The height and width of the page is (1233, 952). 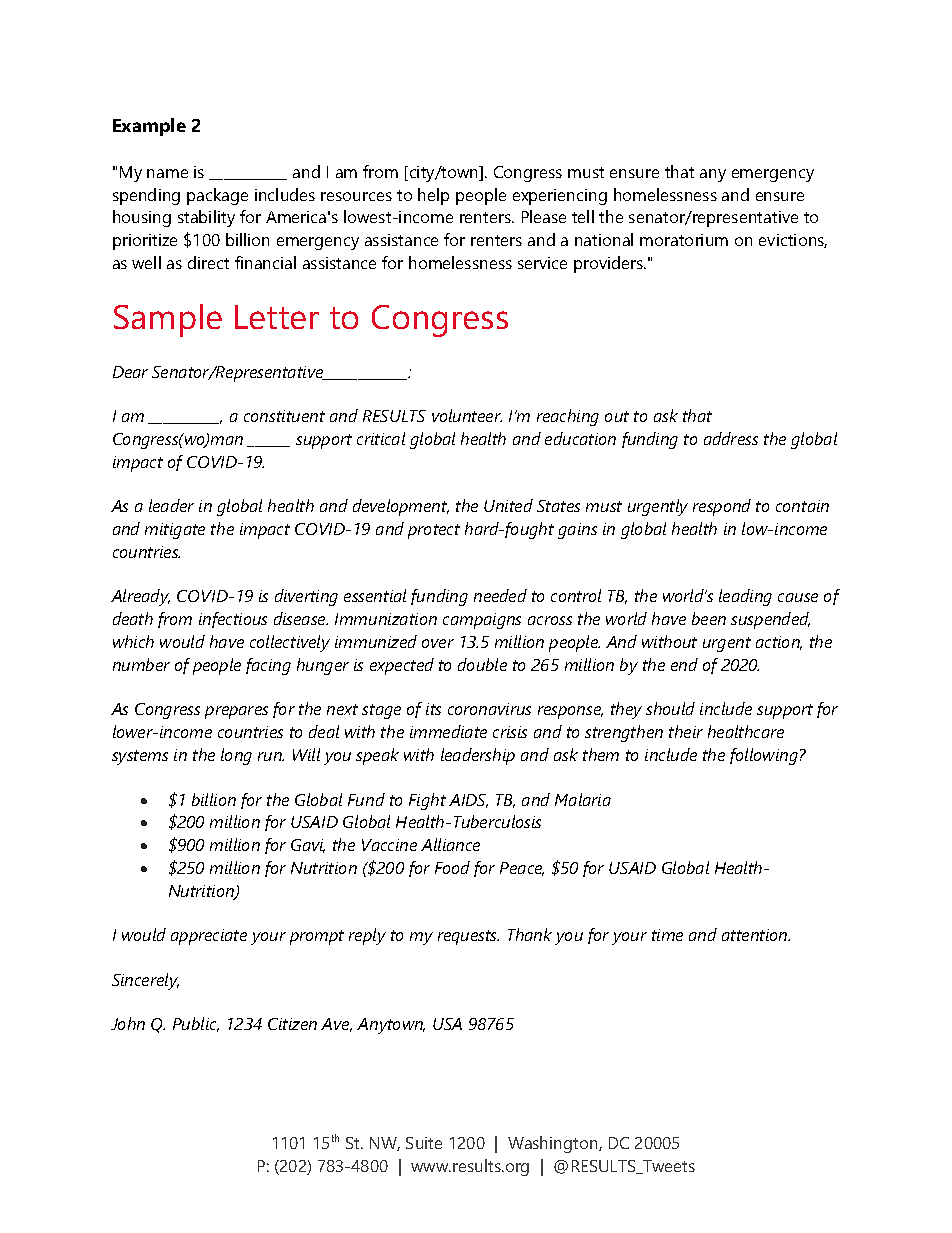 What do you see at coordinates (233, 620) in the page?
I see `infectious` at bounding box center [233, 620].
